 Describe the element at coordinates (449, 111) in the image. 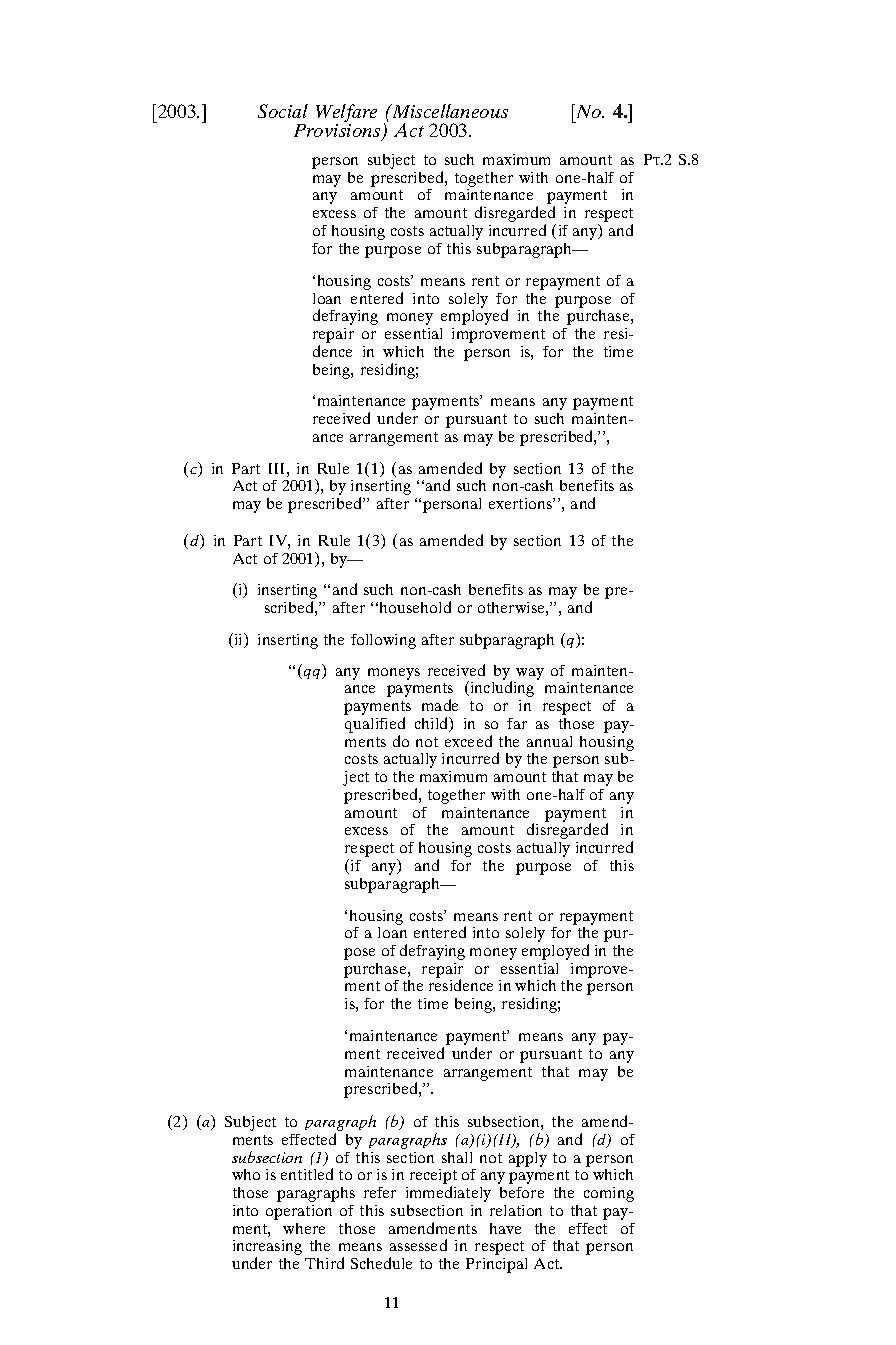

I see `Miscellaneous` at that location.
